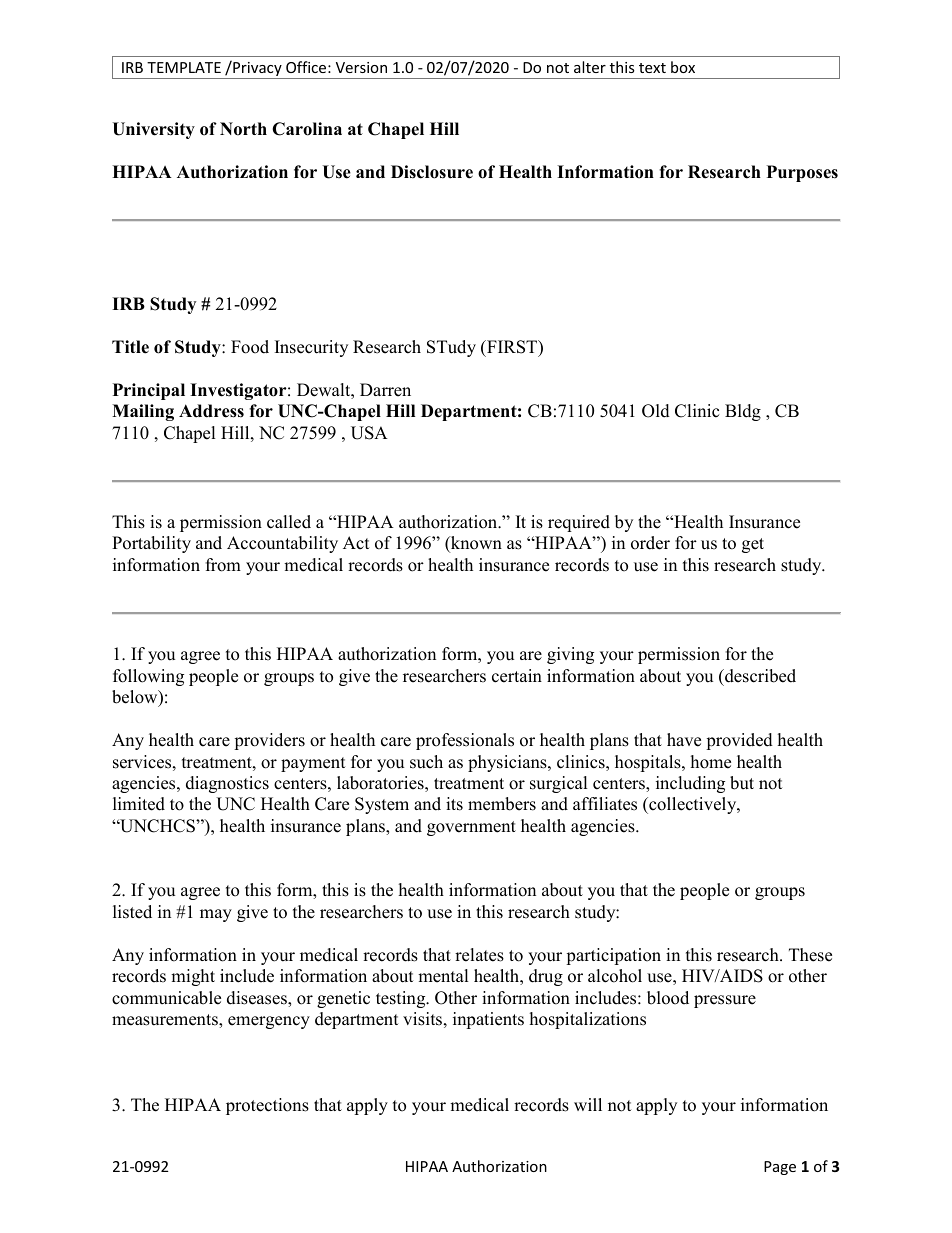 The width and height of the screenshot is (952, 1233). What do you see at coordinates (243, 129) in the screenshot?
I see `North` at bounding box center [243, 129].
